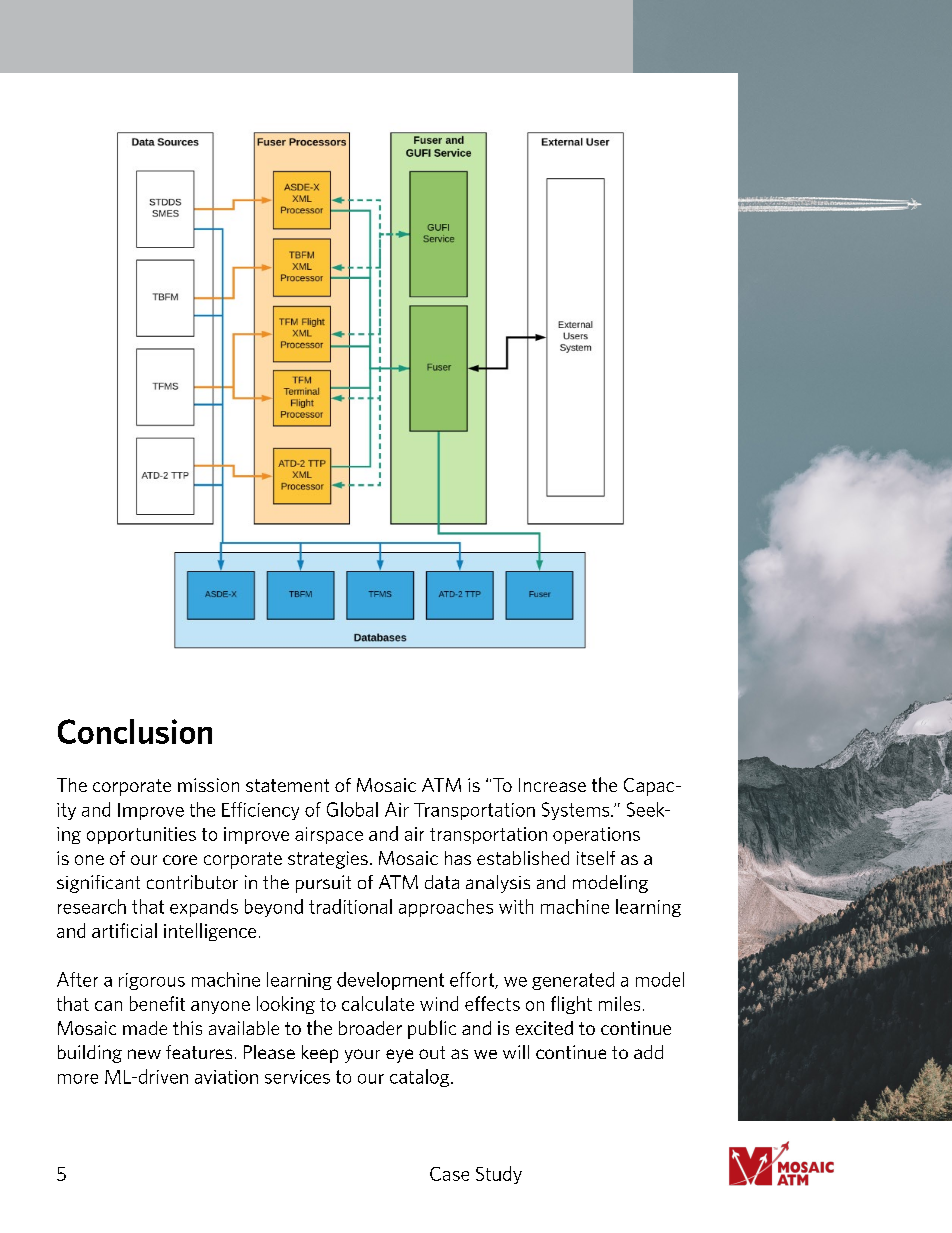  I want to click on more, so click(78, 1079).
